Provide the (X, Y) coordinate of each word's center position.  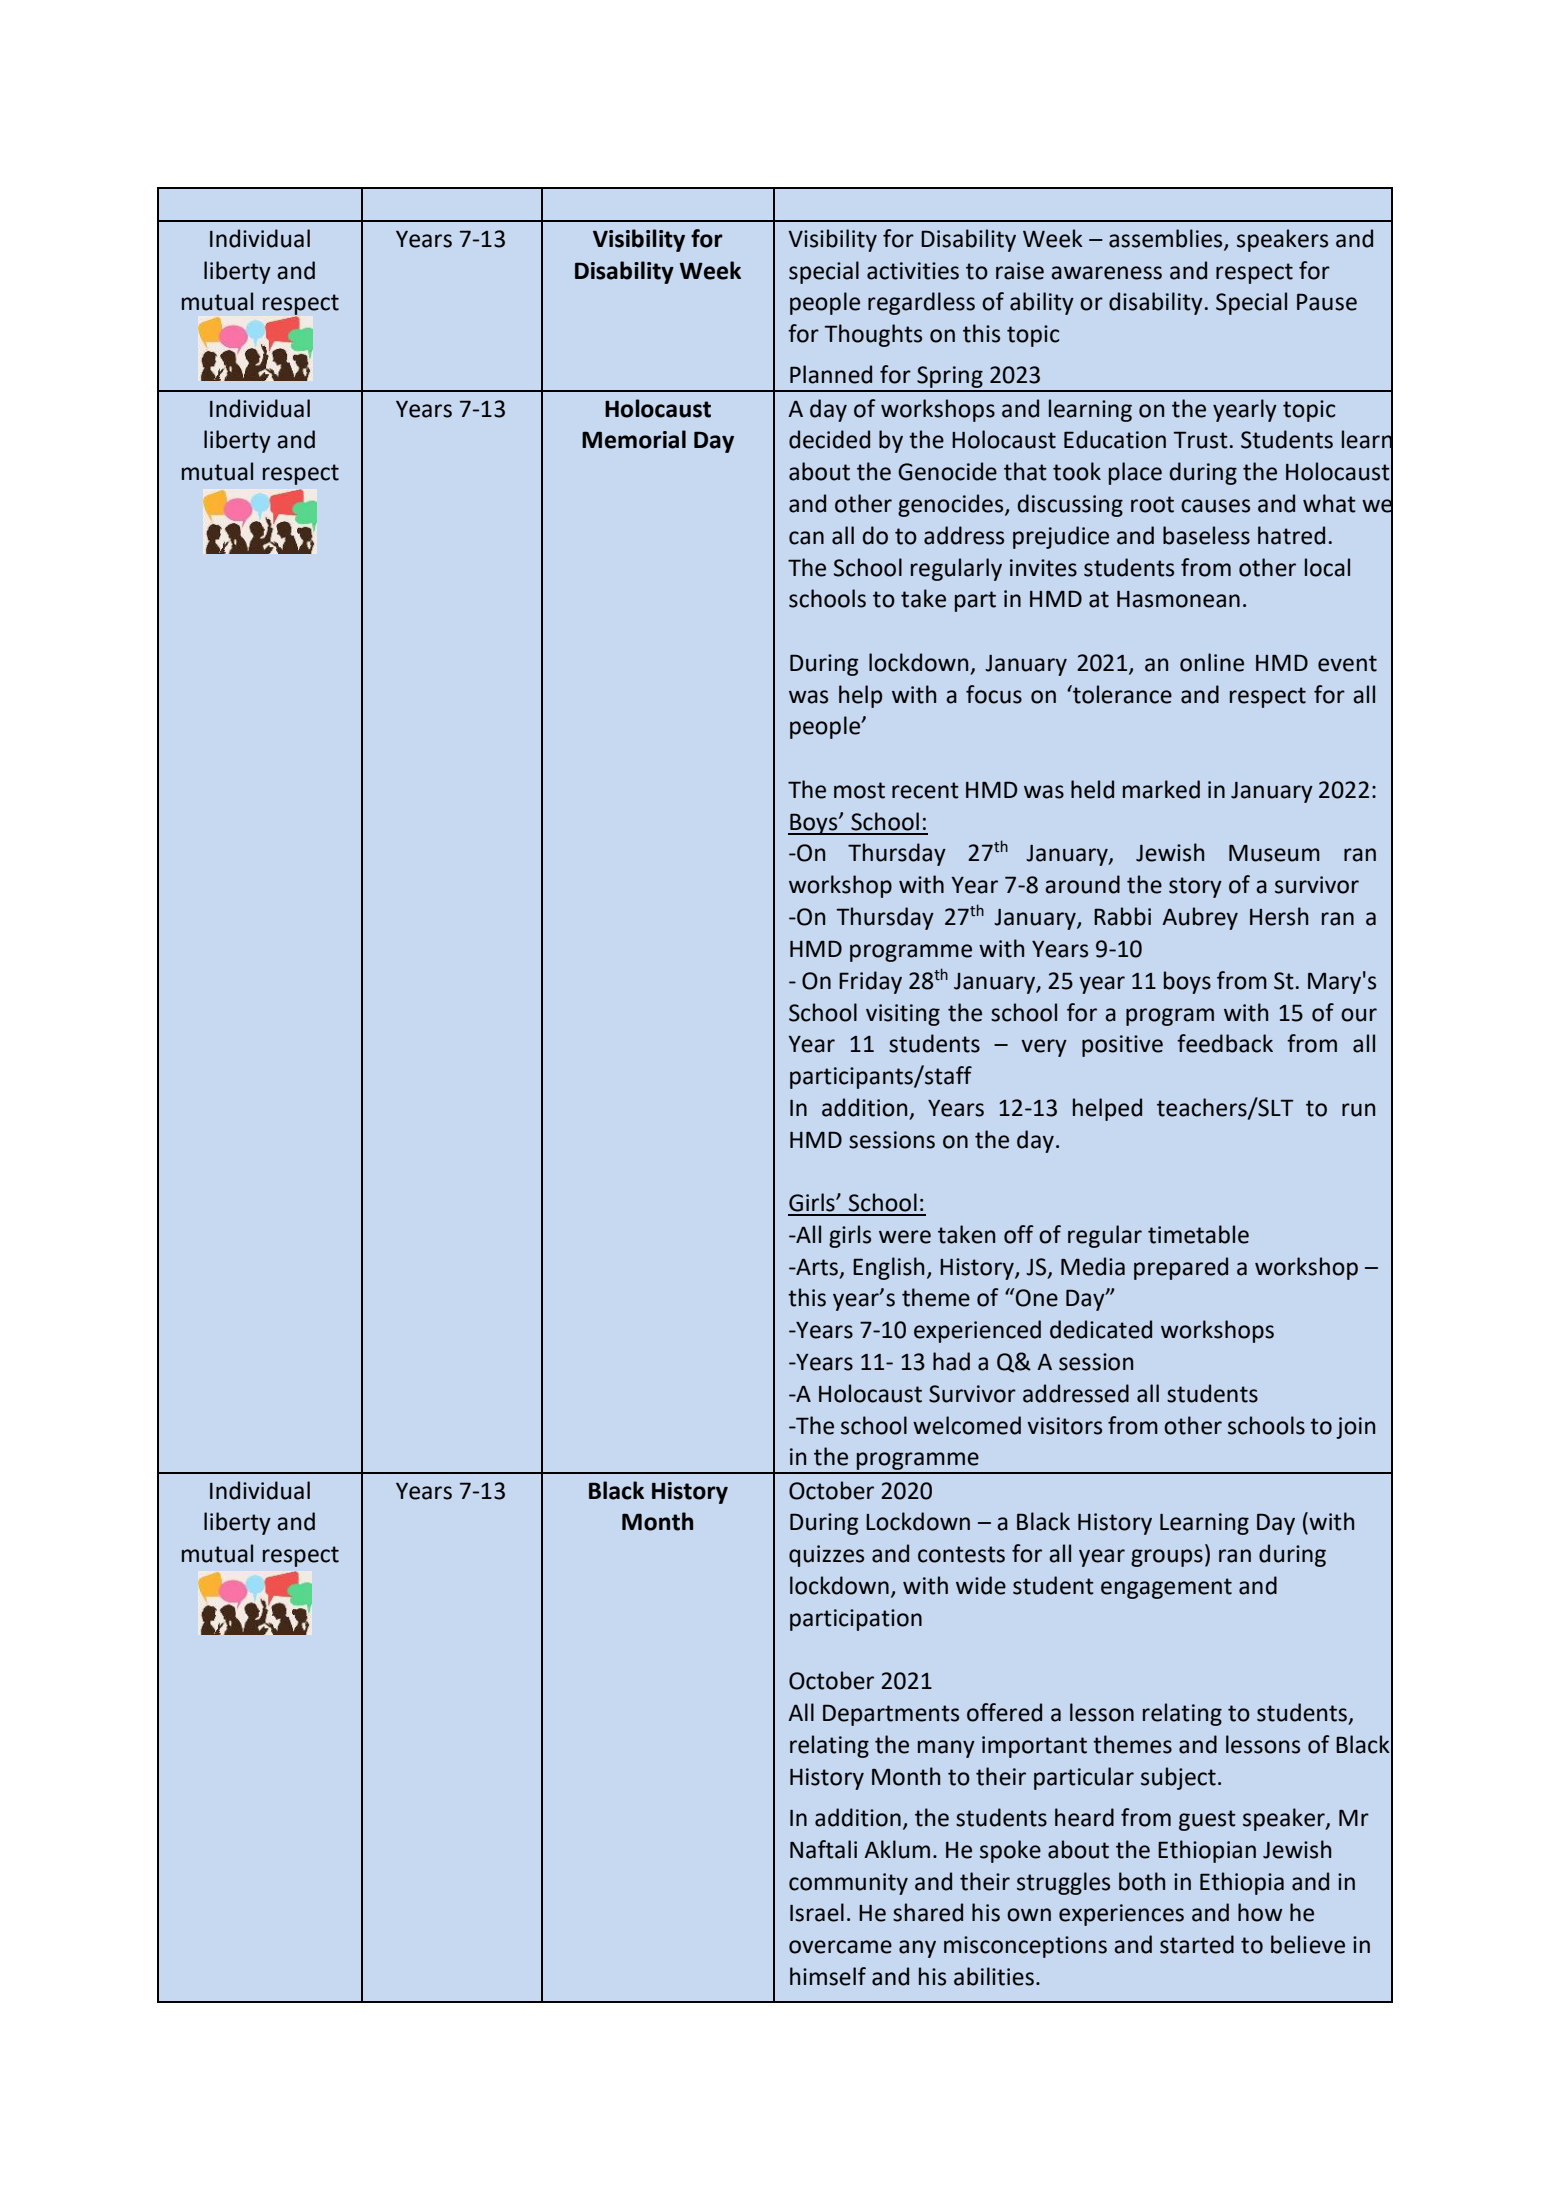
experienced (977, 1331)
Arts (817, 1268)
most (859, 790)
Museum (1274, 853)
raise (1020, 271)
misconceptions (1025, 1947)
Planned (831, 374)
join (1355, 1428)
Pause (1327, 302)
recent (925, 790)
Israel (817, 1912)
